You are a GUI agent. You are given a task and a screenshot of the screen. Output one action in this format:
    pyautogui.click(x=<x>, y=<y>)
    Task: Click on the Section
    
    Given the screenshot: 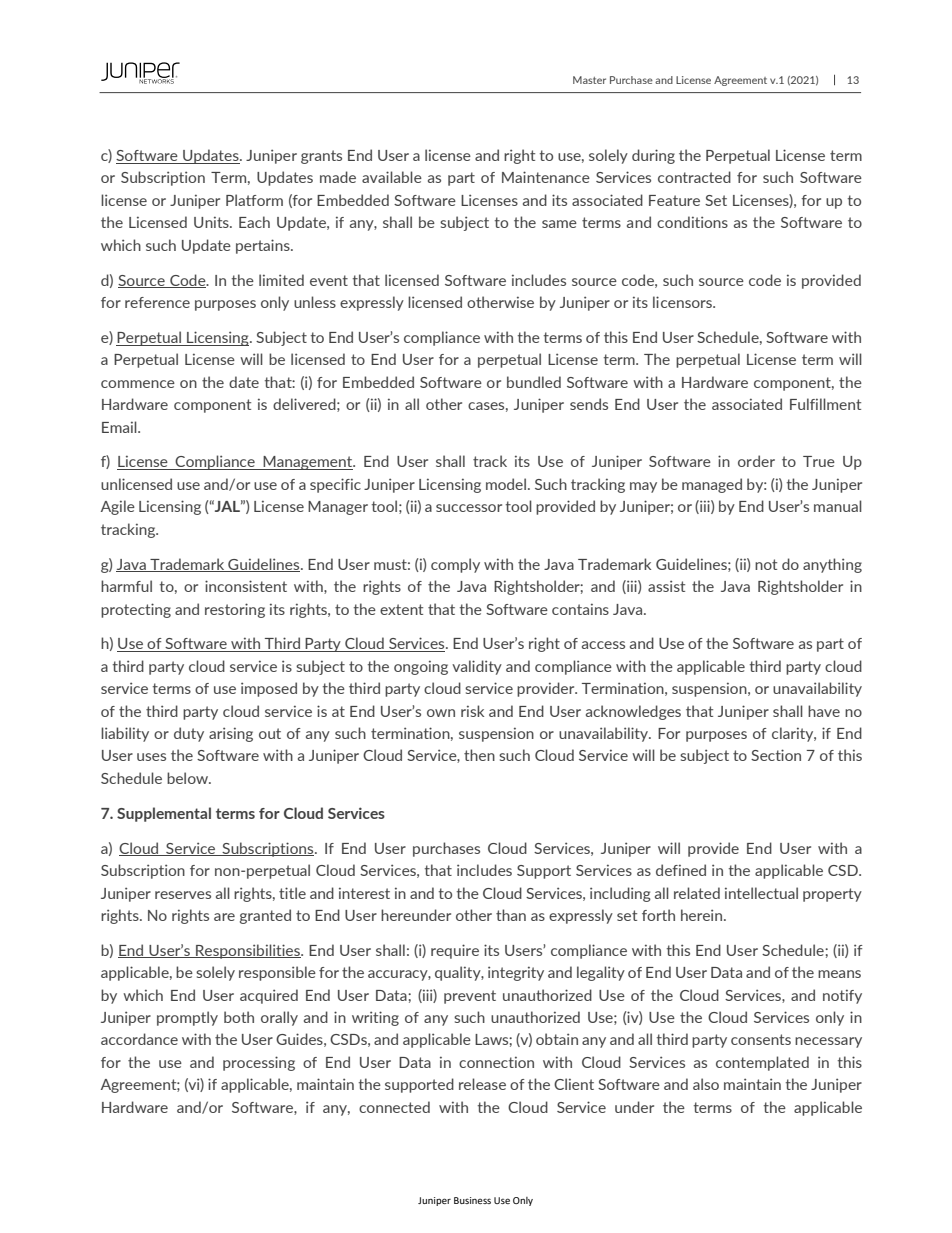 What is the action you would take?
    pyautogui.click(x=776, y=755)
